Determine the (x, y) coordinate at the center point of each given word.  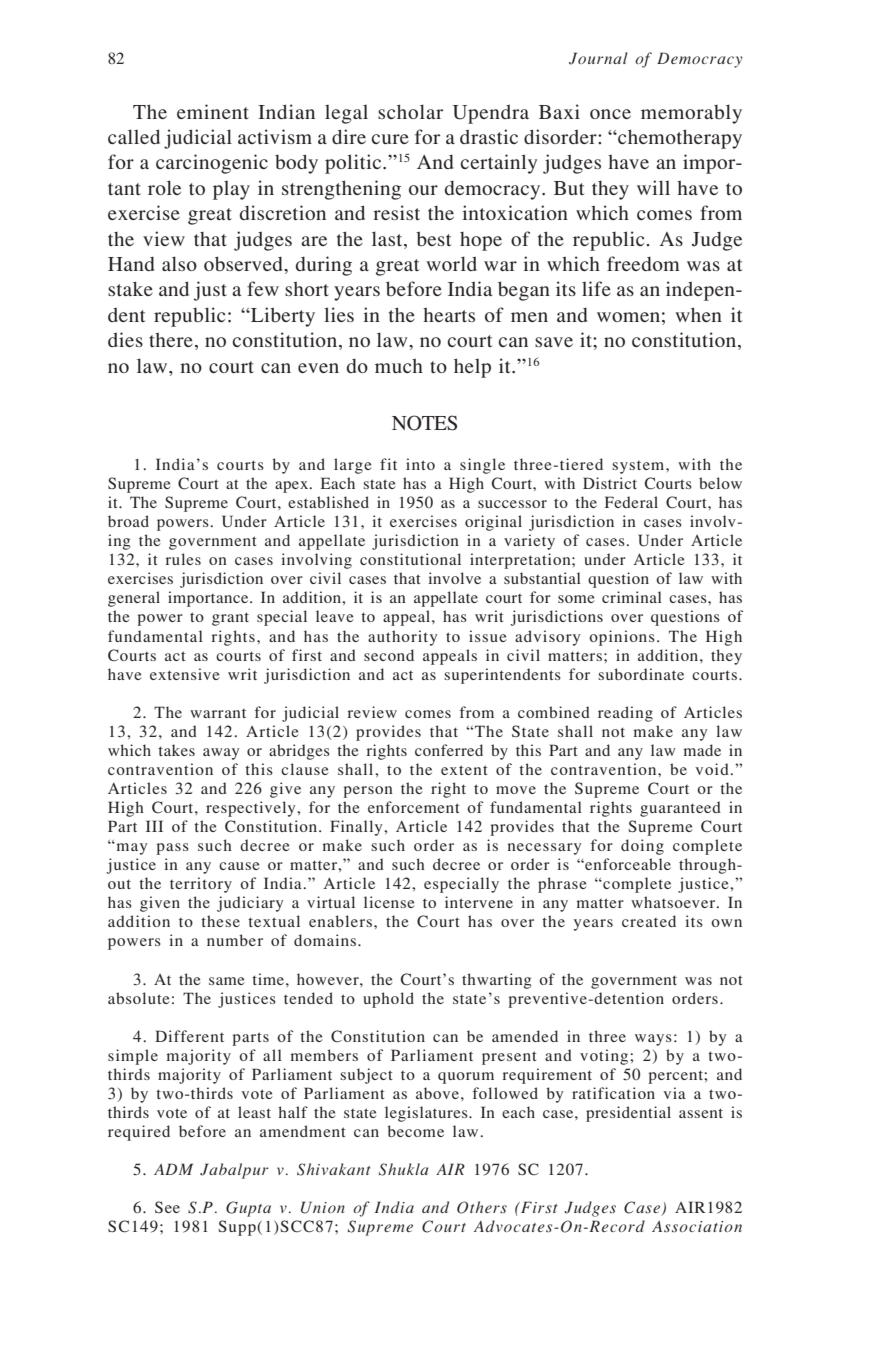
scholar (410, 111)
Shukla (403, 1169)
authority (402, 638)
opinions (622, 638)
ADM (173, 1169)
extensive (184, 674)
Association (697, 1227)
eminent (213, 111)
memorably (691, 114)
